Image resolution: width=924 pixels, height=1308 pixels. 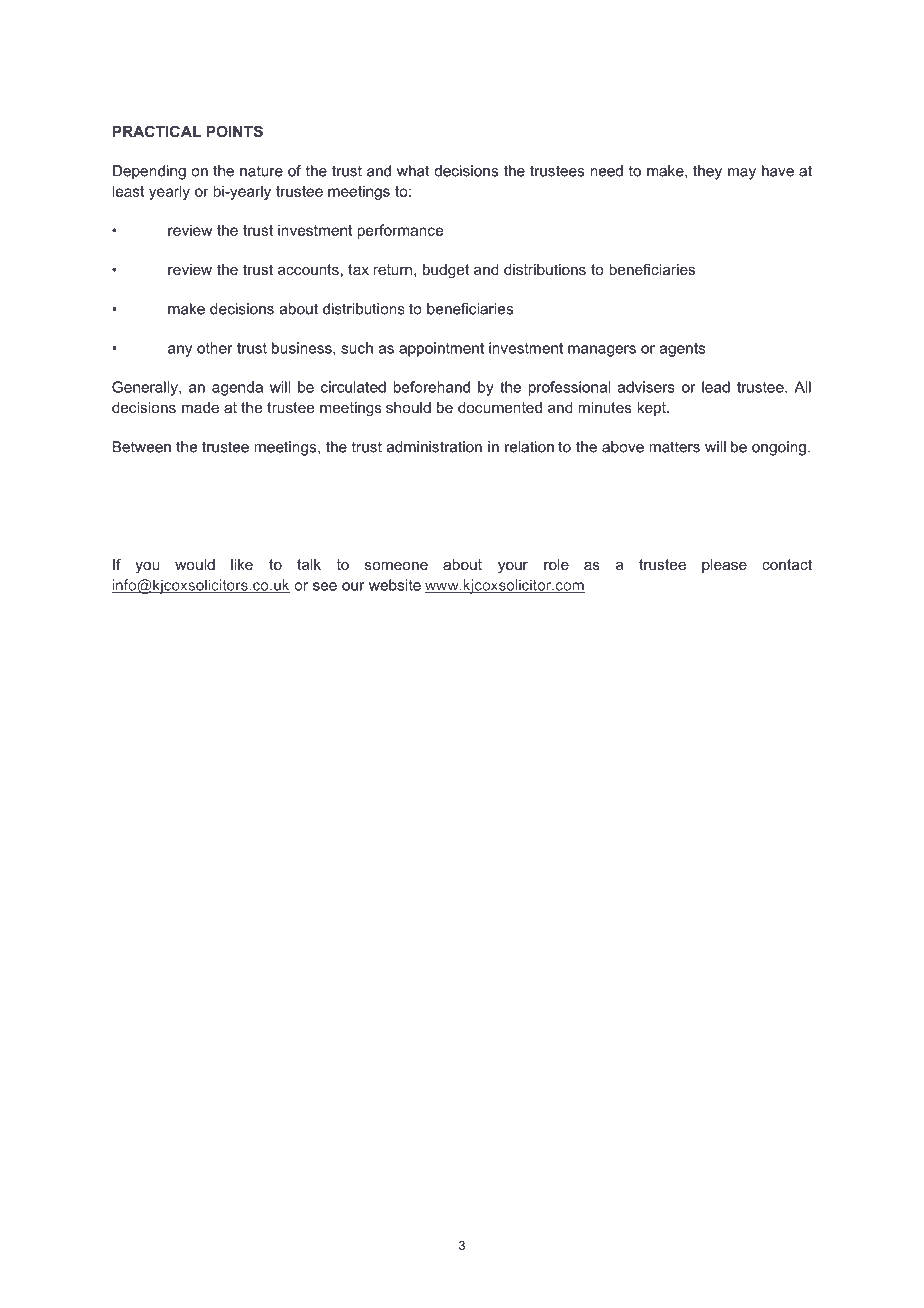 I want to click on POINTS, so click(x=235, y=131).
